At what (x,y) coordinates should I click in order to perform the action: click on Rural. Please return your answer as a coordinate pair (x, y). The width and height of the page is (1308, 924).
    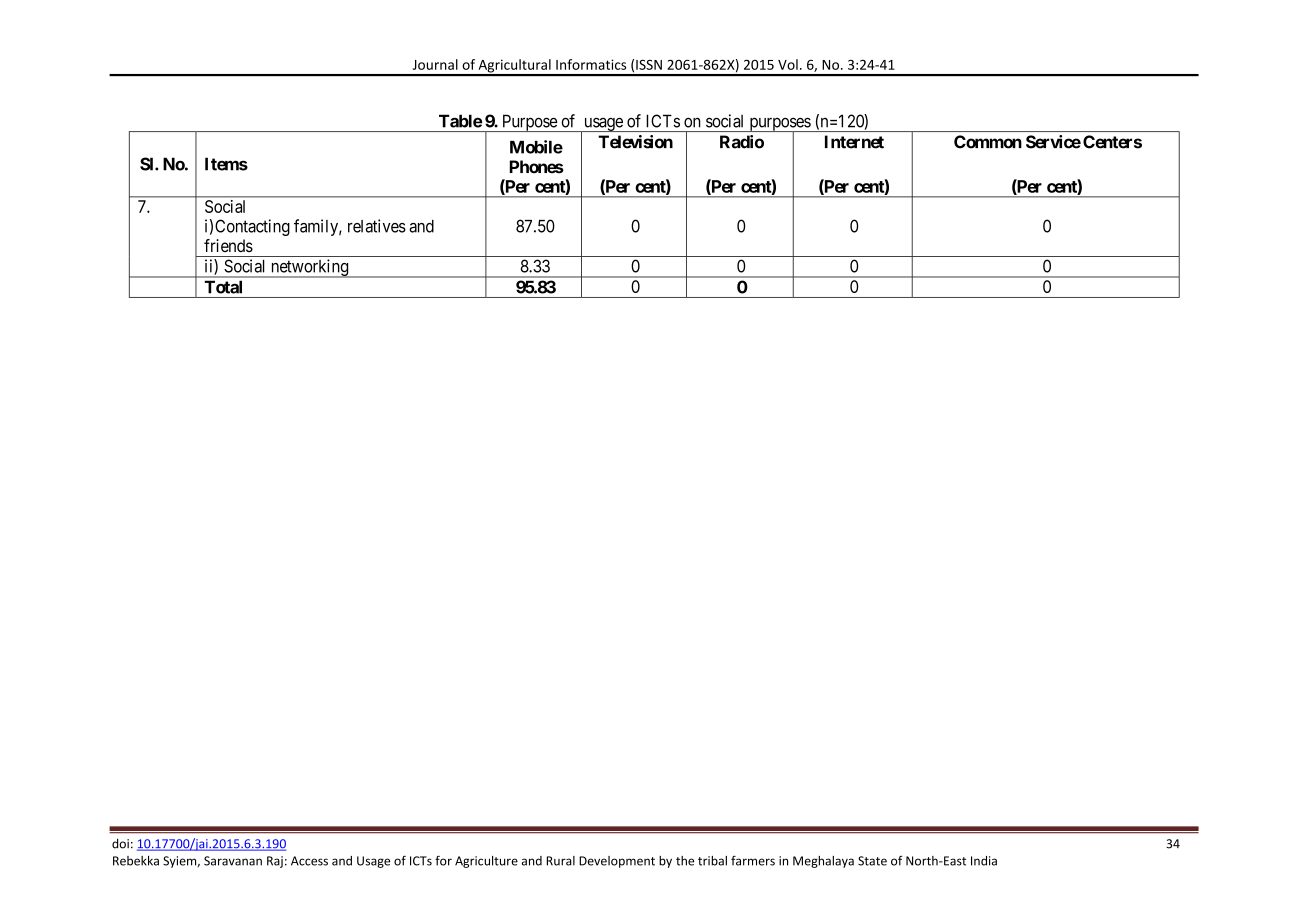
    Looking at the image, I should click on (560, 861).
